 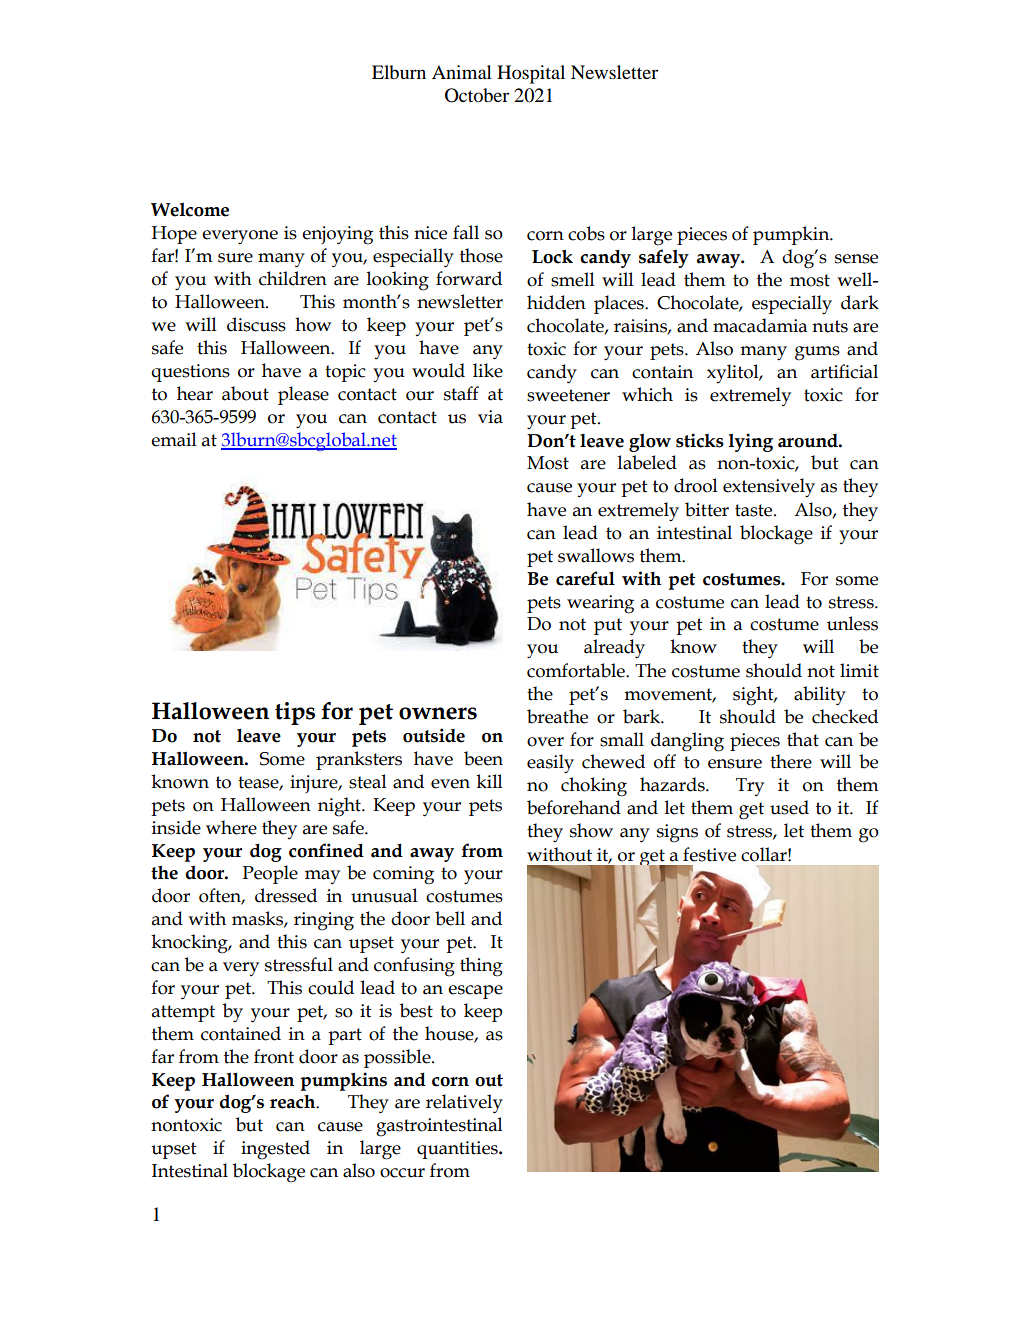 I want to click on unless, so click(x=852, y=623).
